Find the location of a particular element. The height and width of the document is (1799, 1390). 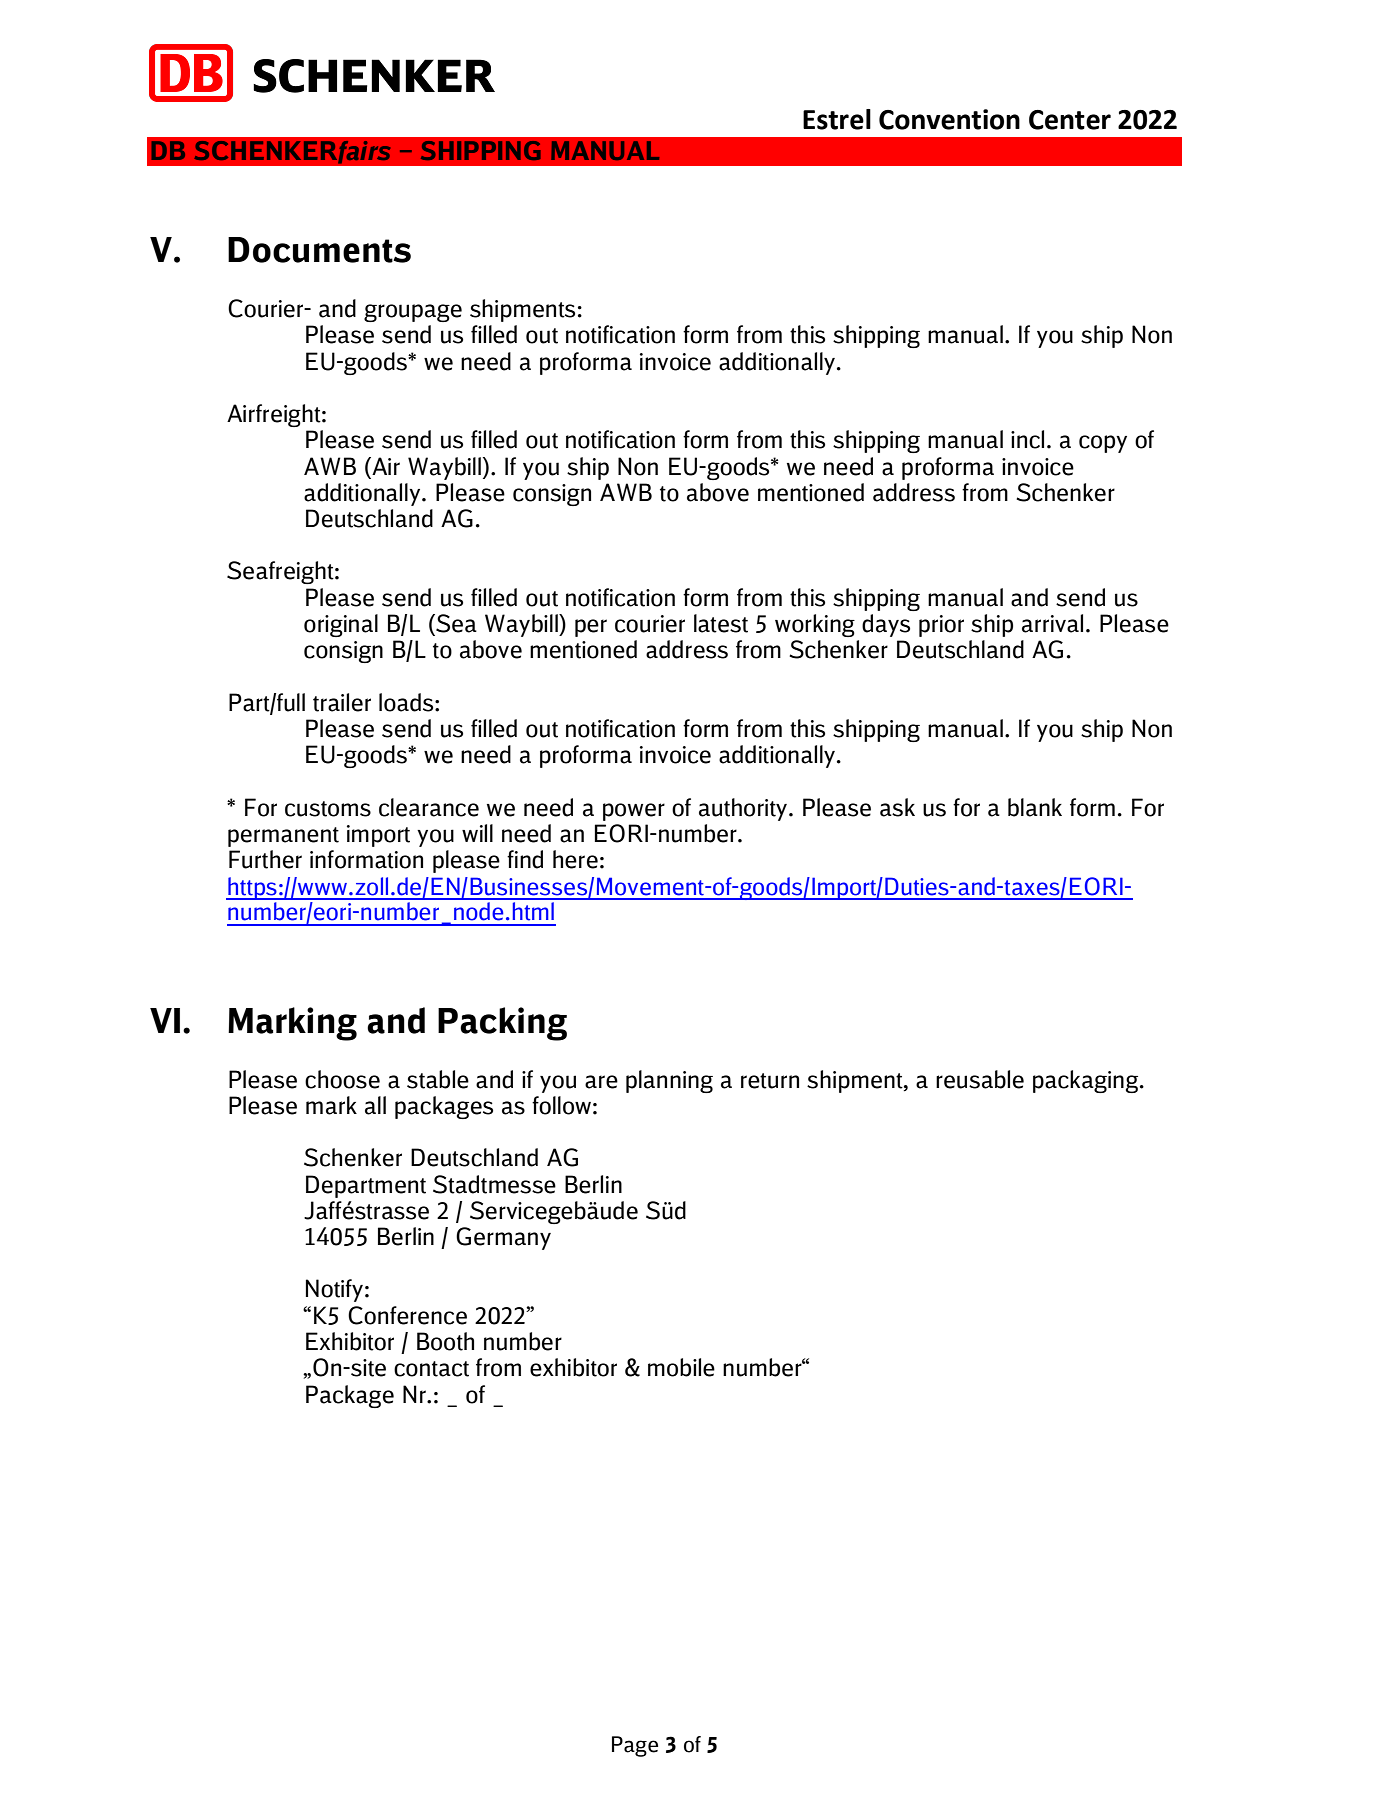

packaging is located at coordinates (1085, 1081).
